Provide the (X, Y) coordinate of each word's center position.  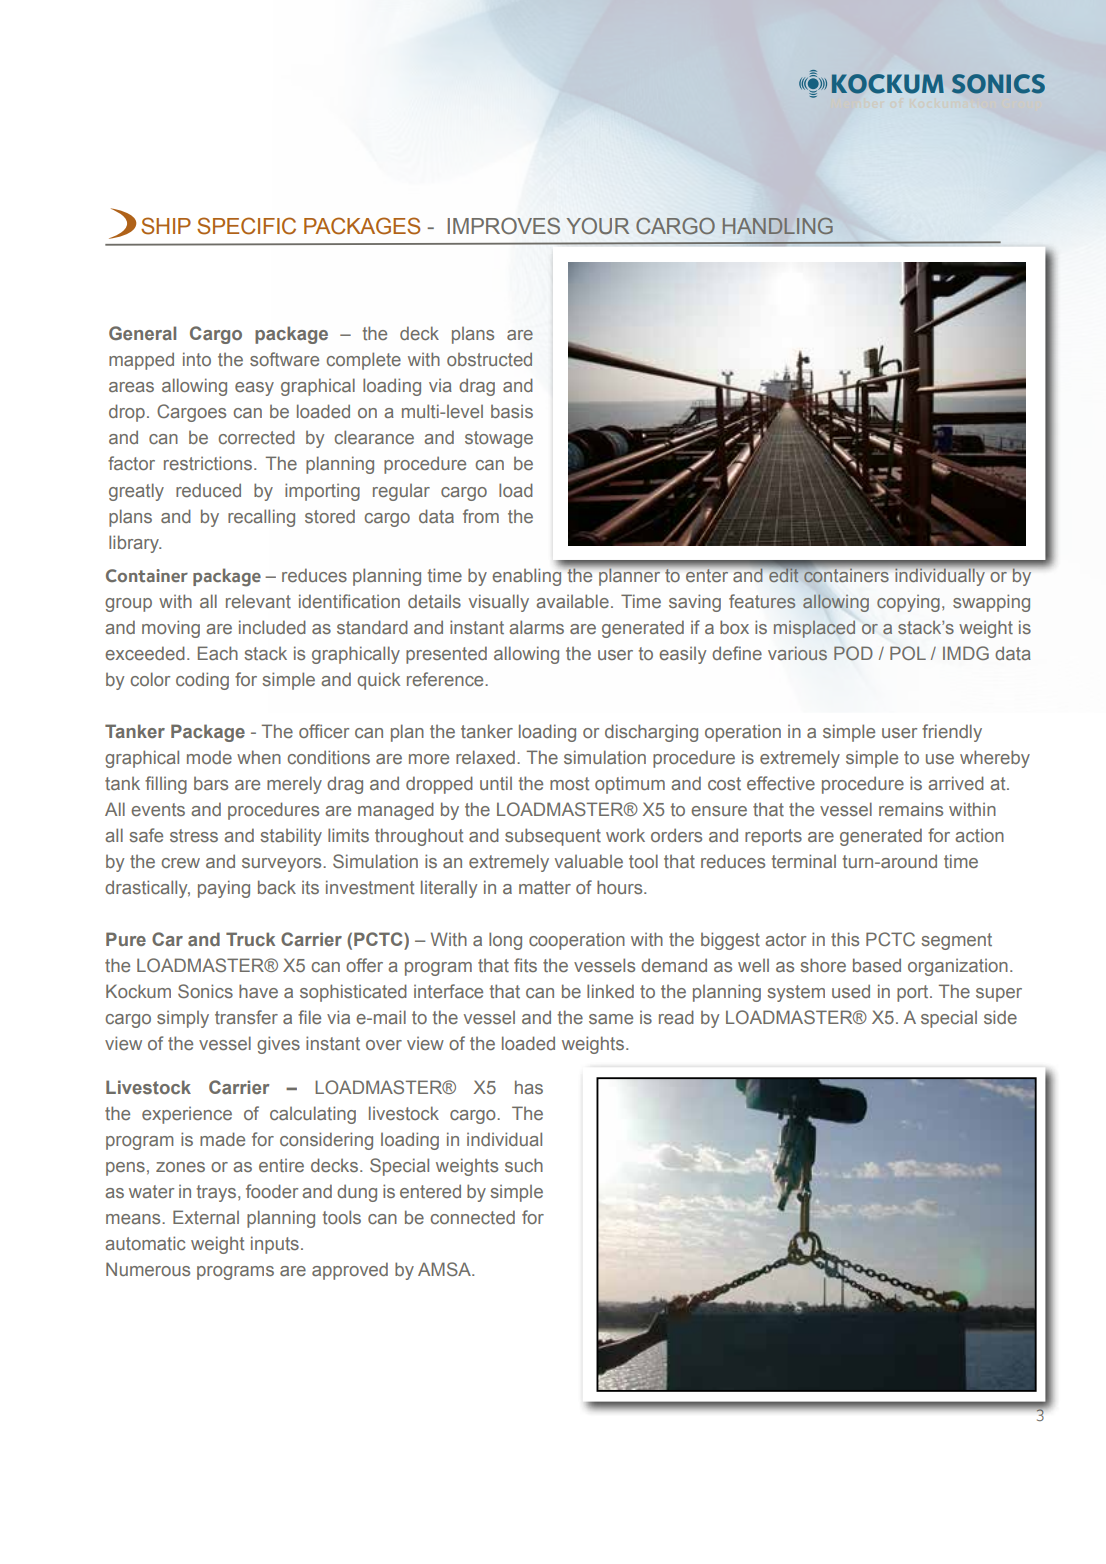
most (569, 783)
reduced (208, 490)
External (206, 1217)
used (851, 991)
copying (908, 603)
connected (473, 1217)
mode (209, 757)
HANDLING (778, 226)
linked (610, 991)
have (258, 991)
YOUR (598, 226)
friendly (952, 733)
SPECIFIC (246, 226)
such (524, 1165)
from (481, 516)
